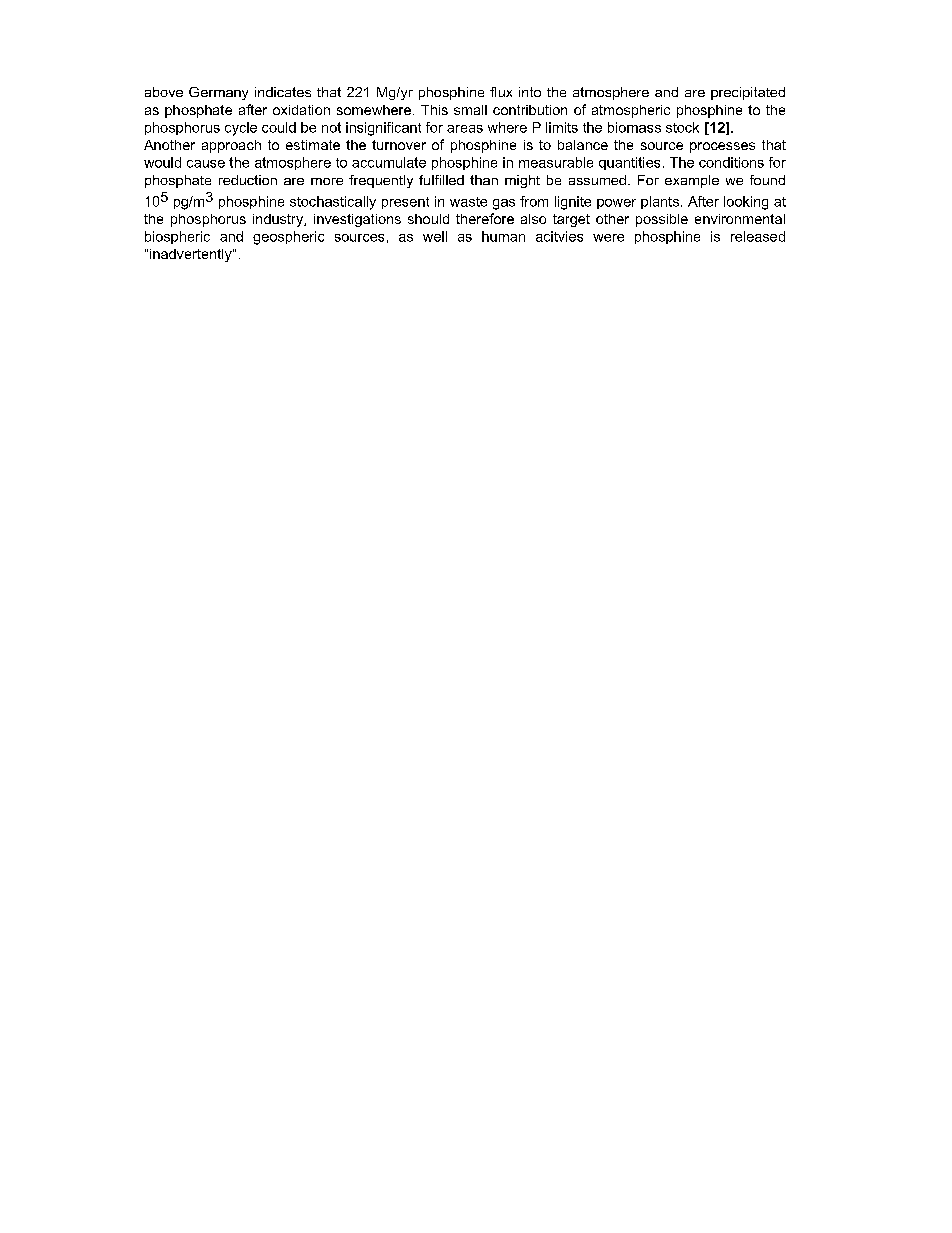 This document has height=1233, width=952. What do you see at coordinates (758, 236) in the document?
I see `released` at bounding box center [758, 236].
